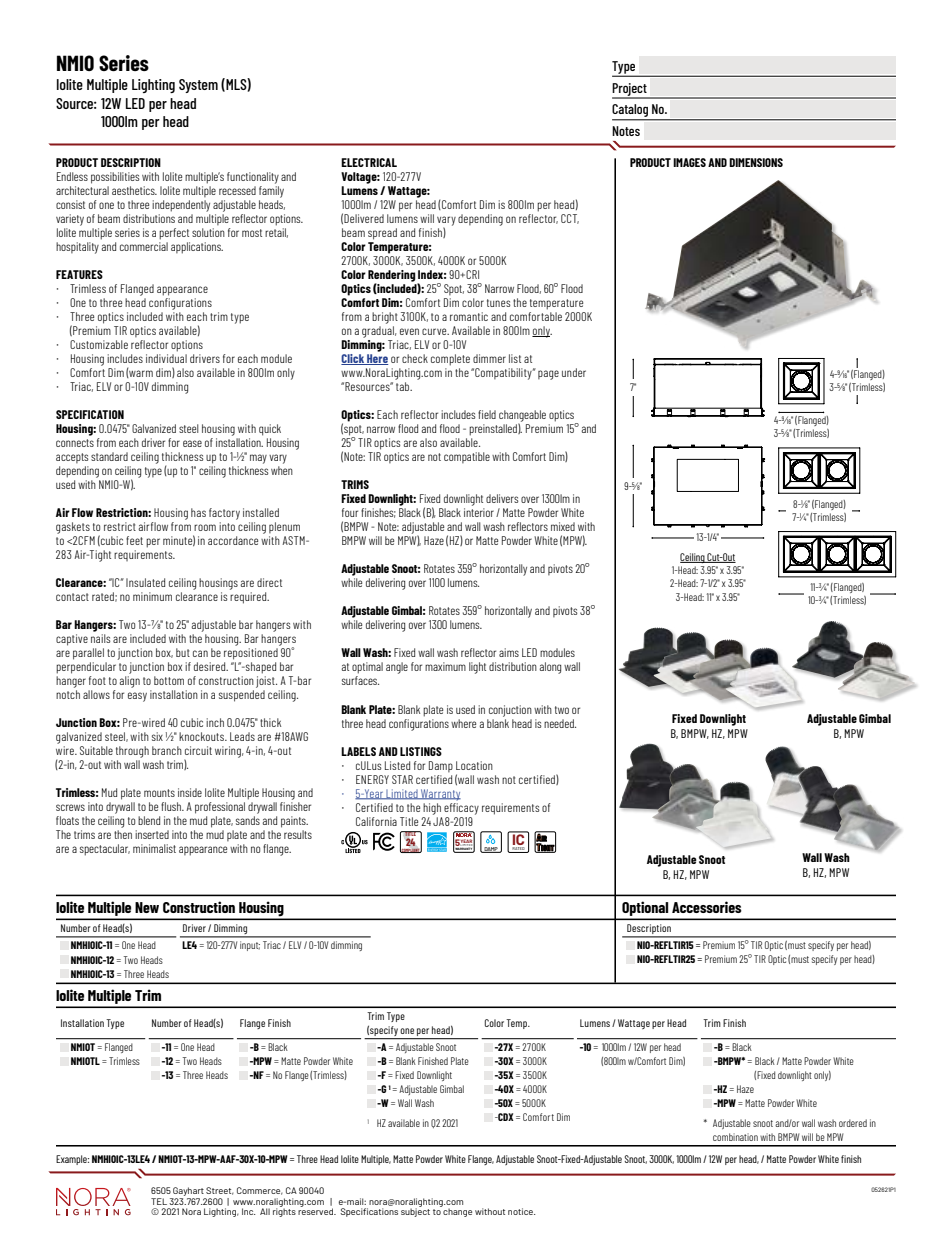 The width and height of the document is (952, 1233). I want to click on DIMENSIONS, so click(756, 162).
